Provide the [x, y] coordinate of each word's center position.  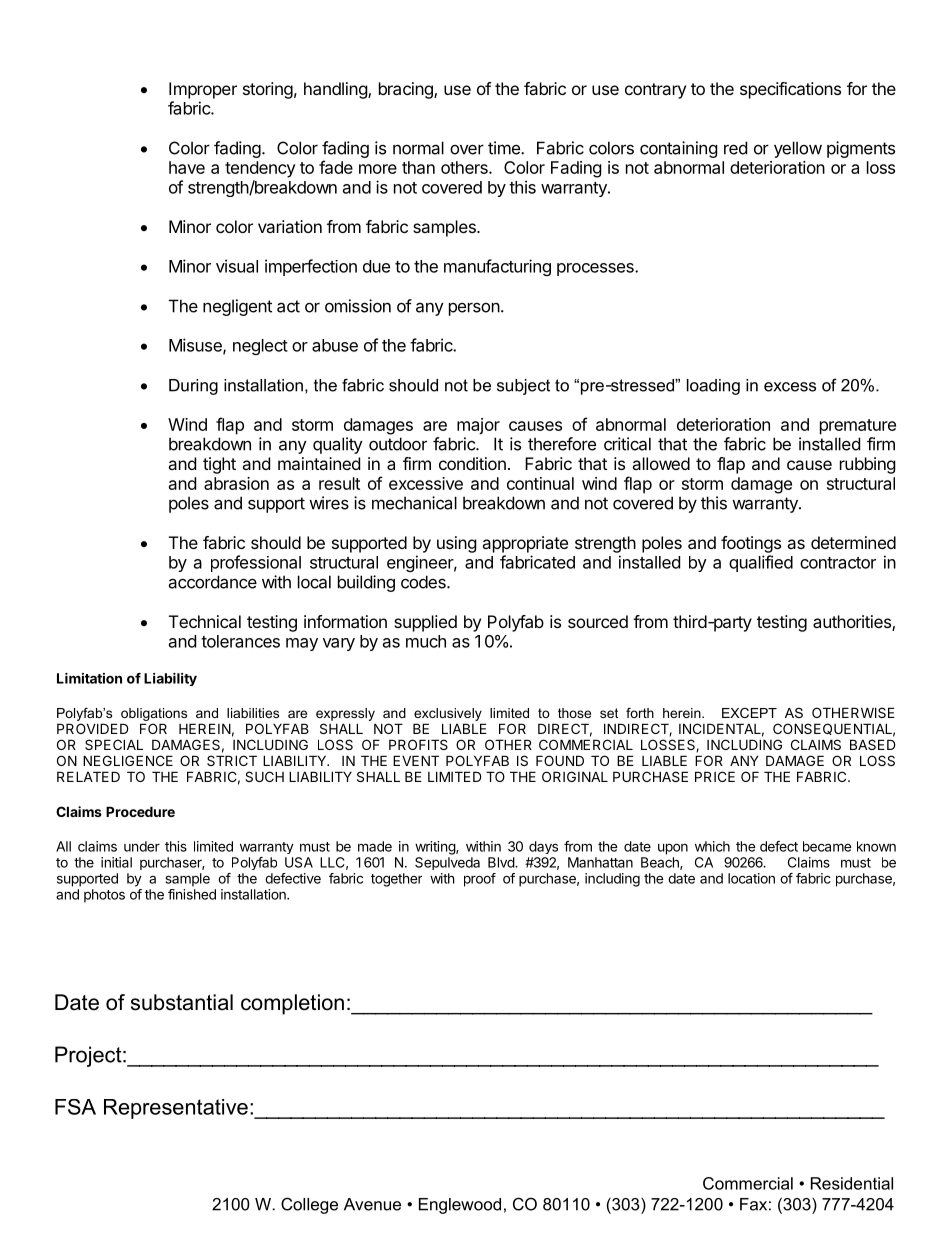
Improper [203, 90]
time [505, 148]
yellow [798, 149]
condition [472, 463]
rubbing [868, 465]
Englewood [460, 1206]
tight [219, 465]
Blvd [502, 862]
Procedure [140, 811]
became [827, 846]
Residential [852, 1183]
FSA [75, 1107]
